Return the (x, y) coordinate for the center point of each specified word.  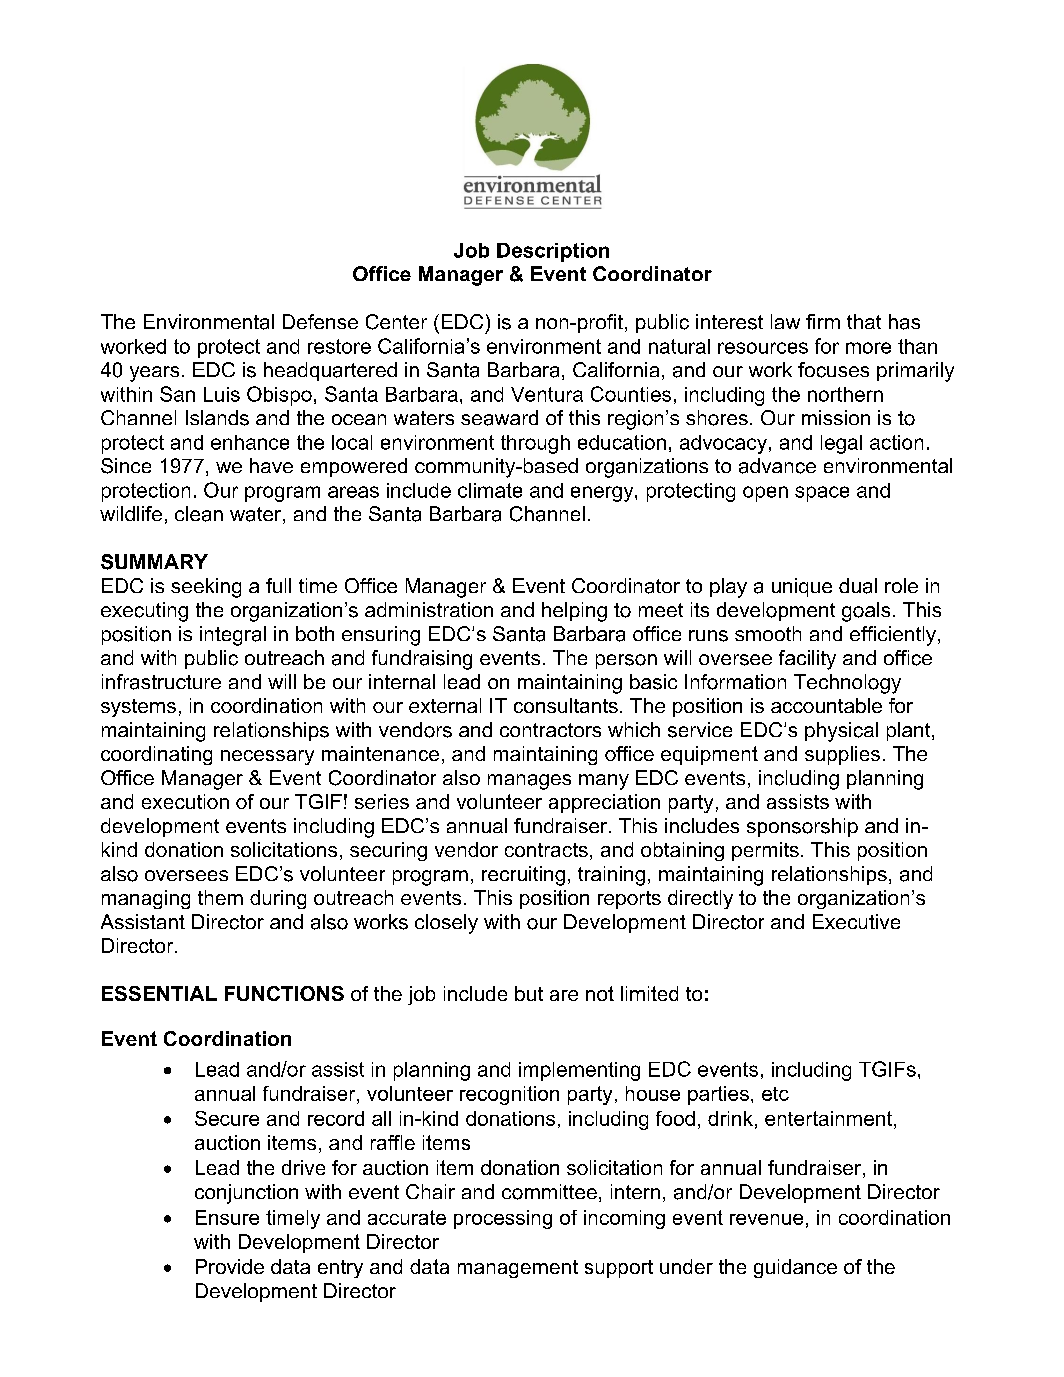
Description (553, 252)
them (220, 897)
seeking (206, 588)
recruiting (523, 876)
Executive (856, 921)
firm (823, 321)
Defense (320, 321)
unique (802, 587)
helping (574, 612)
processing (503, 1219)
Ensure (227, 1217)
